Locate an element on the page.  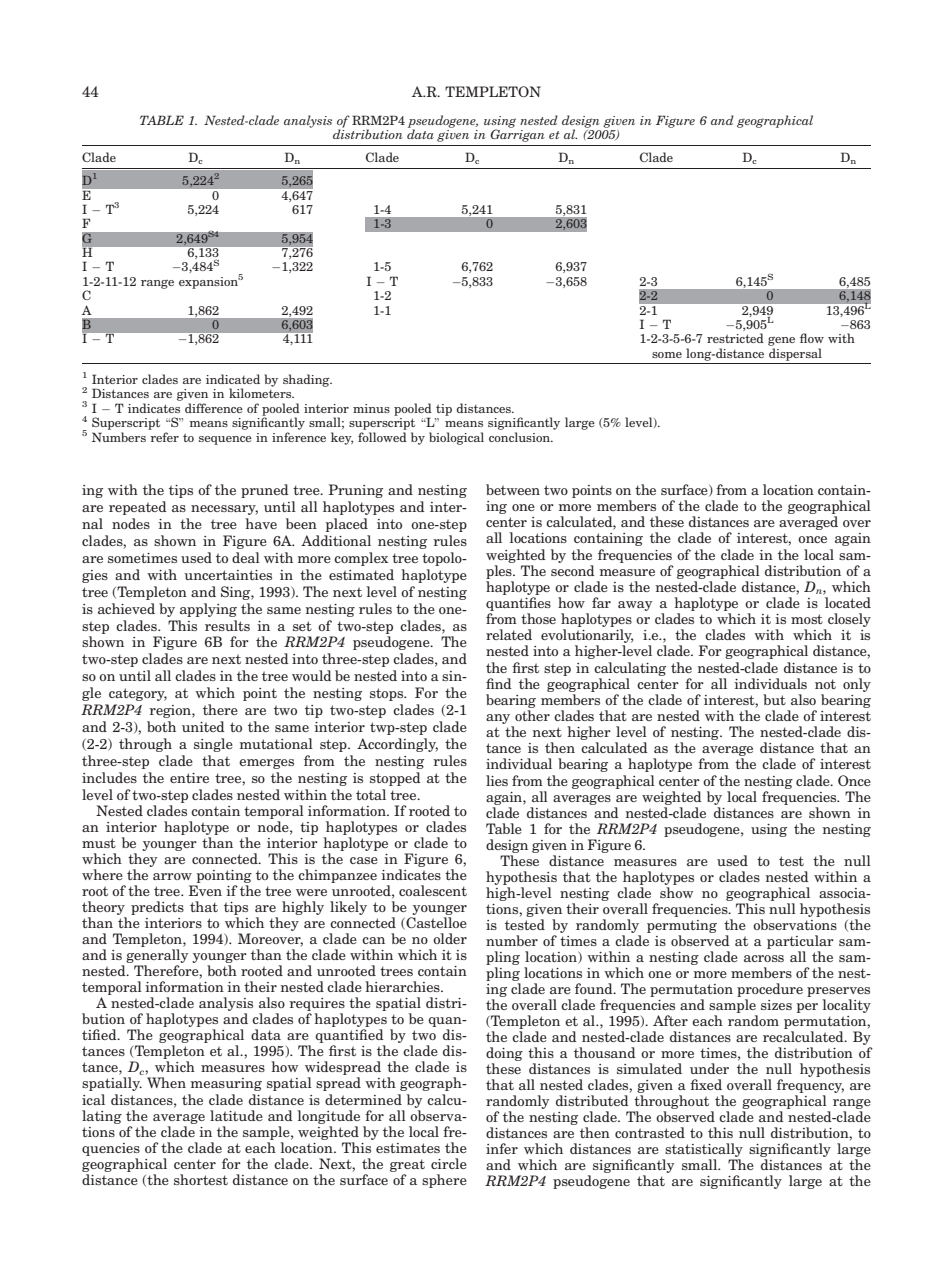
circle is located at coordinates (449, 1163).
